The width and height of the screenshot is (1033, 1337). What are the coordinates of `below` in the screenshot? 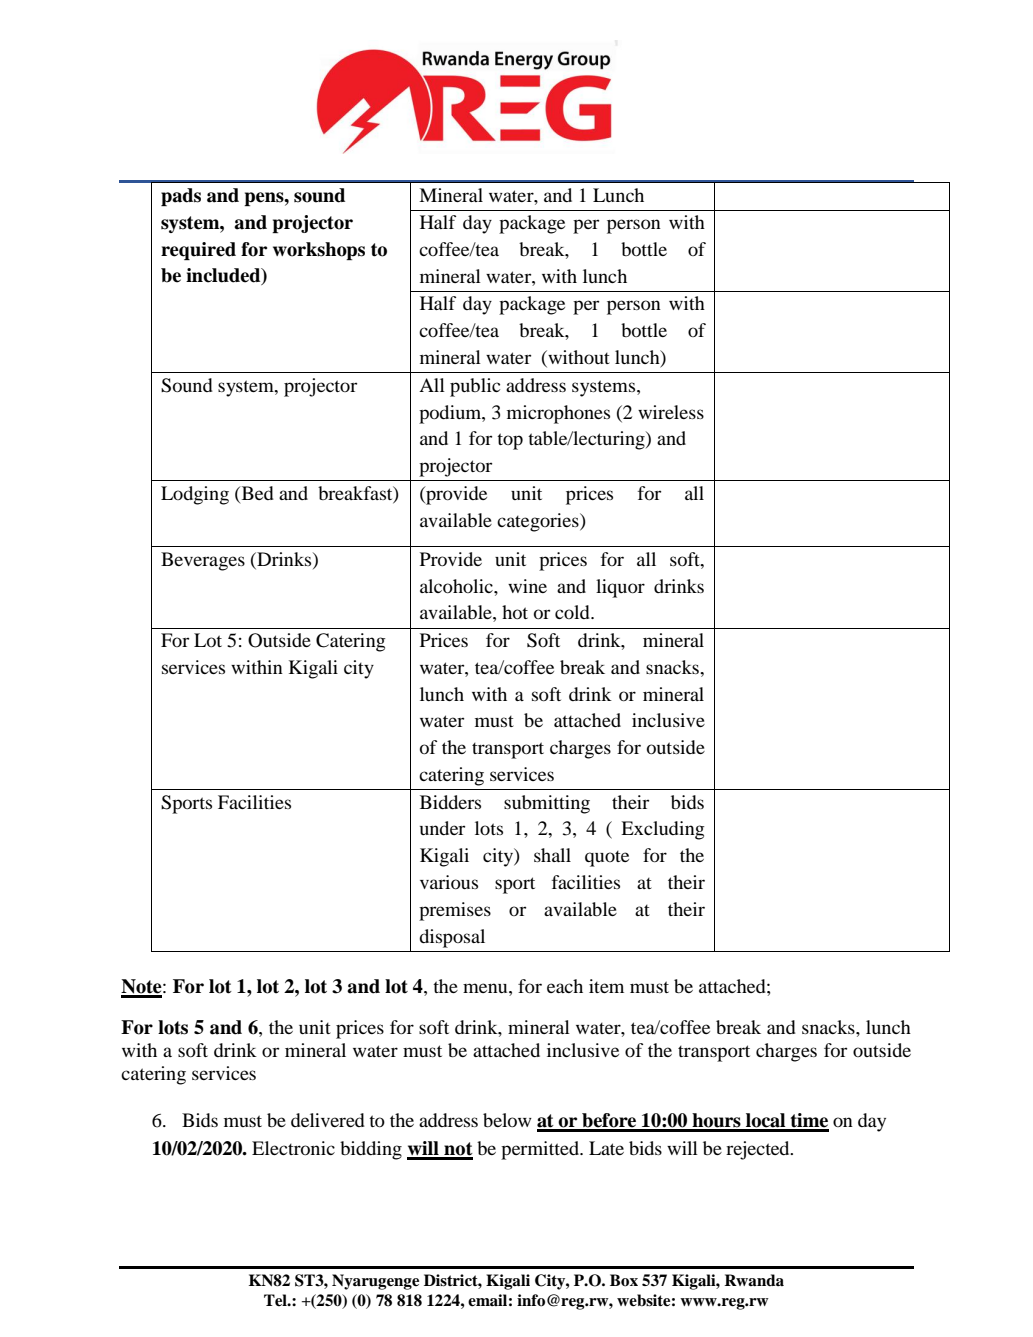 It's located at (507, 1120).
